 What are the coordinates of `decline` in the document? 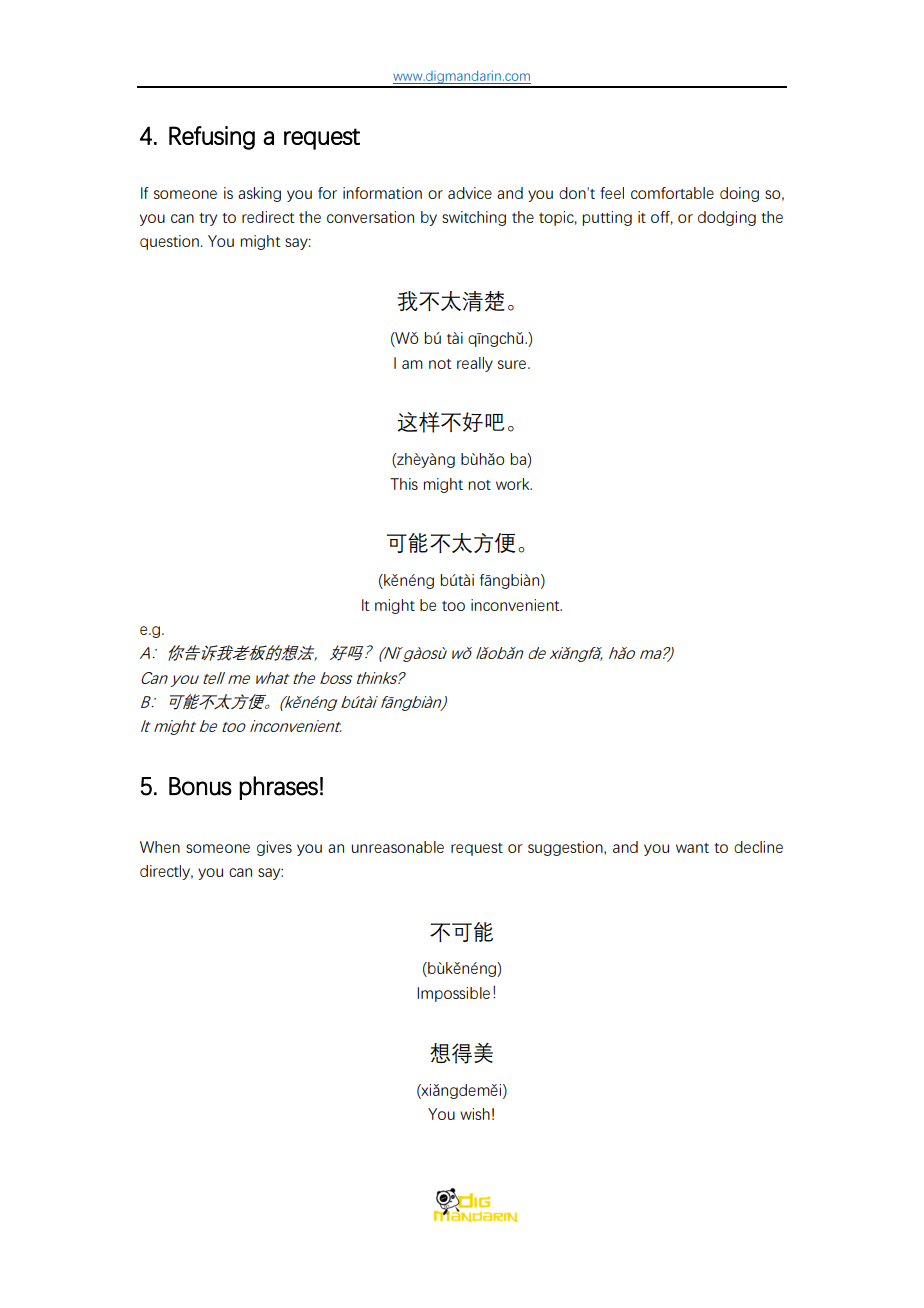 It's located at (758, 847).
